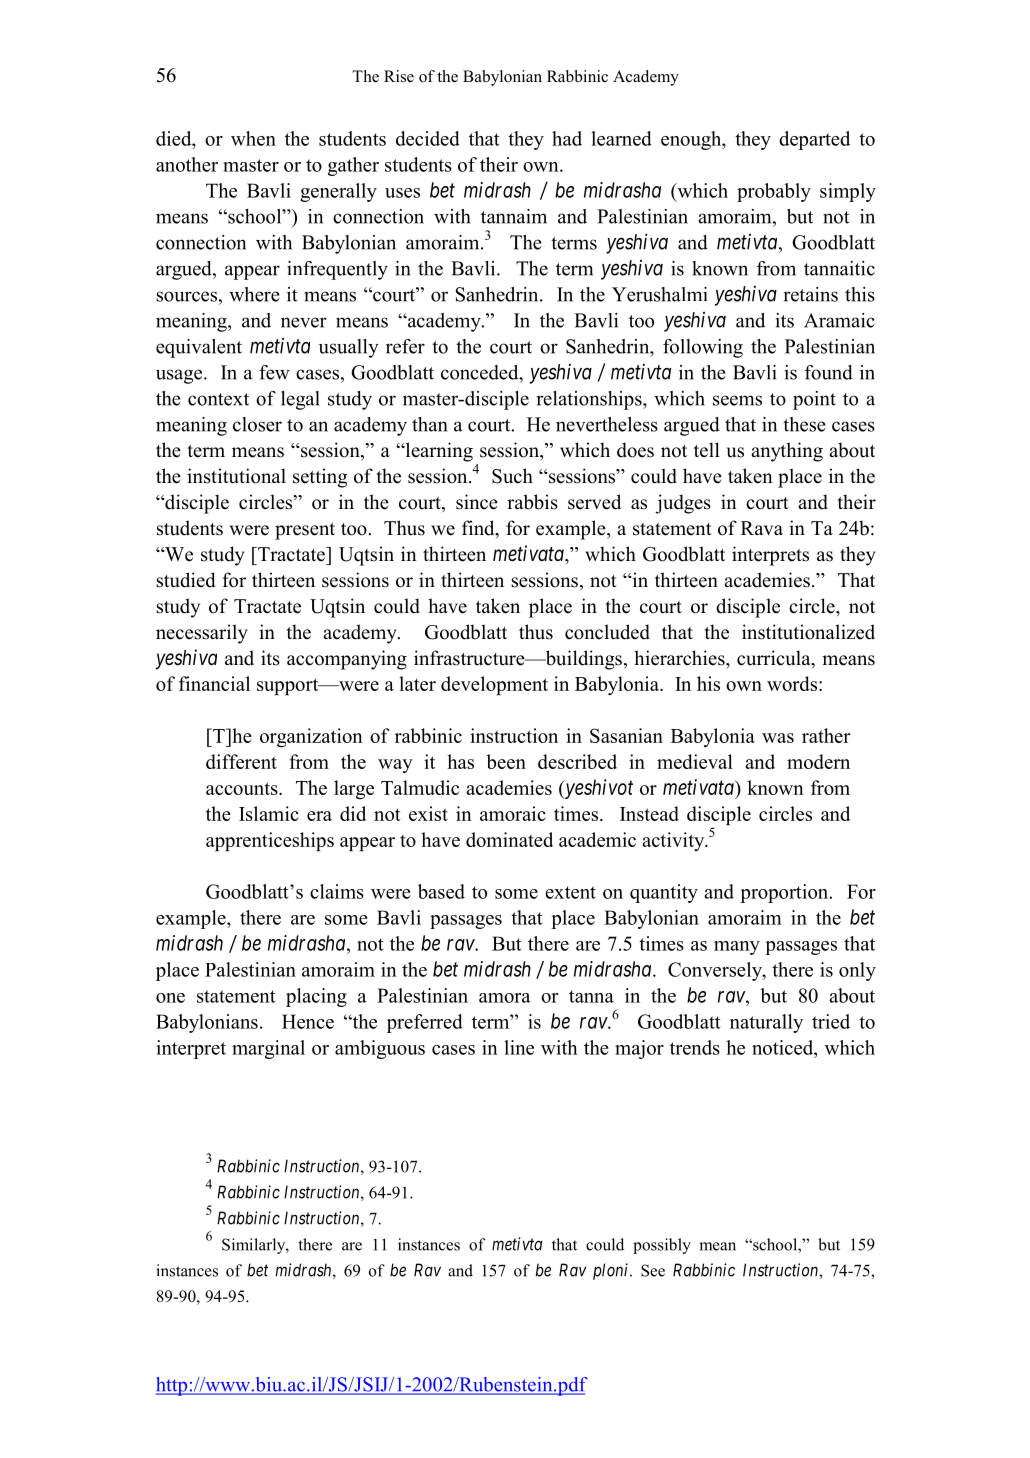  What do you see at coordinates (662, 1246) in the screenshot?
I see `possibly` at bounding box center [662, 1246].
